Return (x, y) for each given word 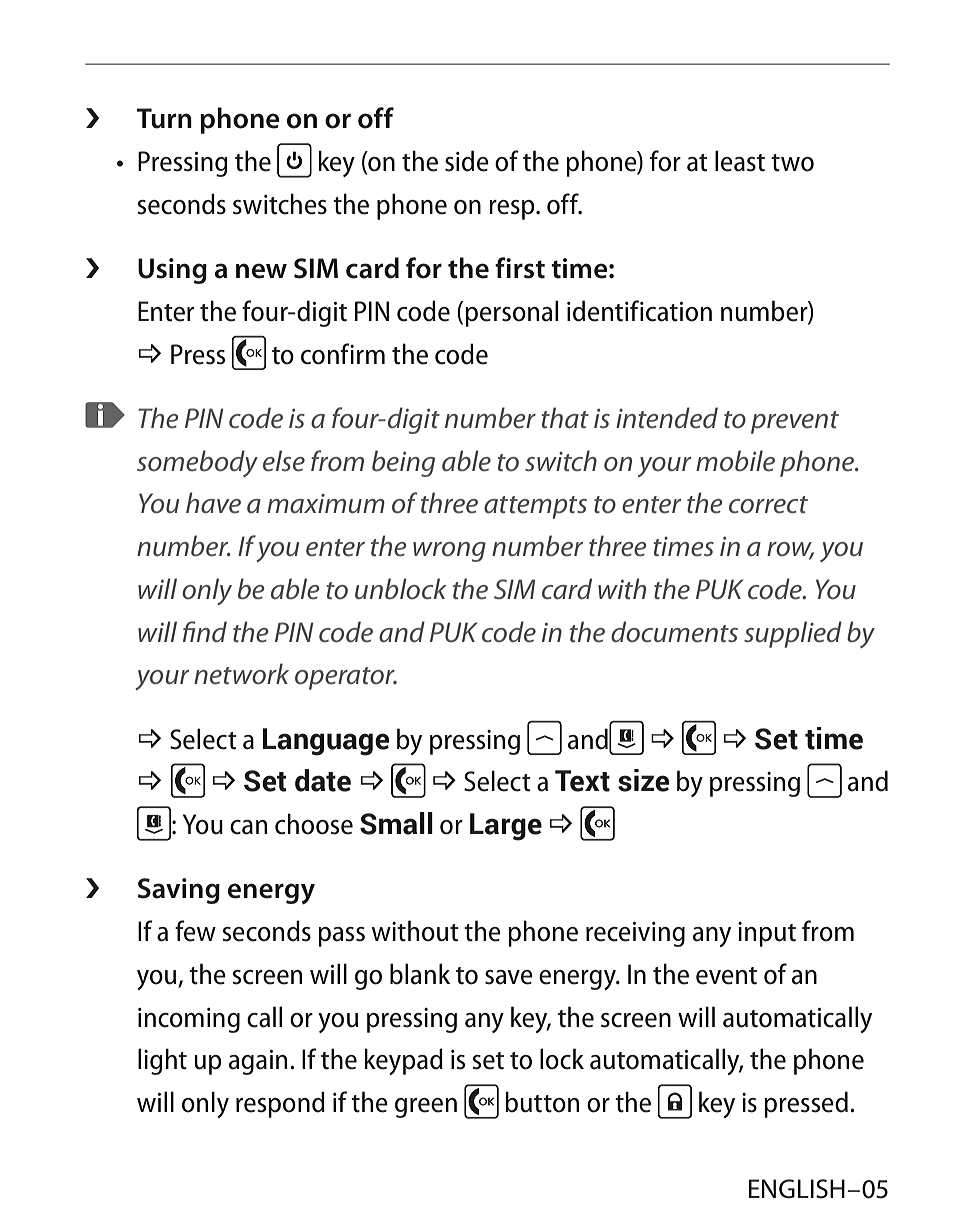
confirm (343, 354)
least (740, 161)
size (643, 780)
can (248, 827)
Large (506, 827)
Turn (164, 118)
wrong (449, 552)
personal (511, 313)
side (467, 161)
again (258, 1062)
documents (674, 632)
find (205, 632)
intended (667, 418)
